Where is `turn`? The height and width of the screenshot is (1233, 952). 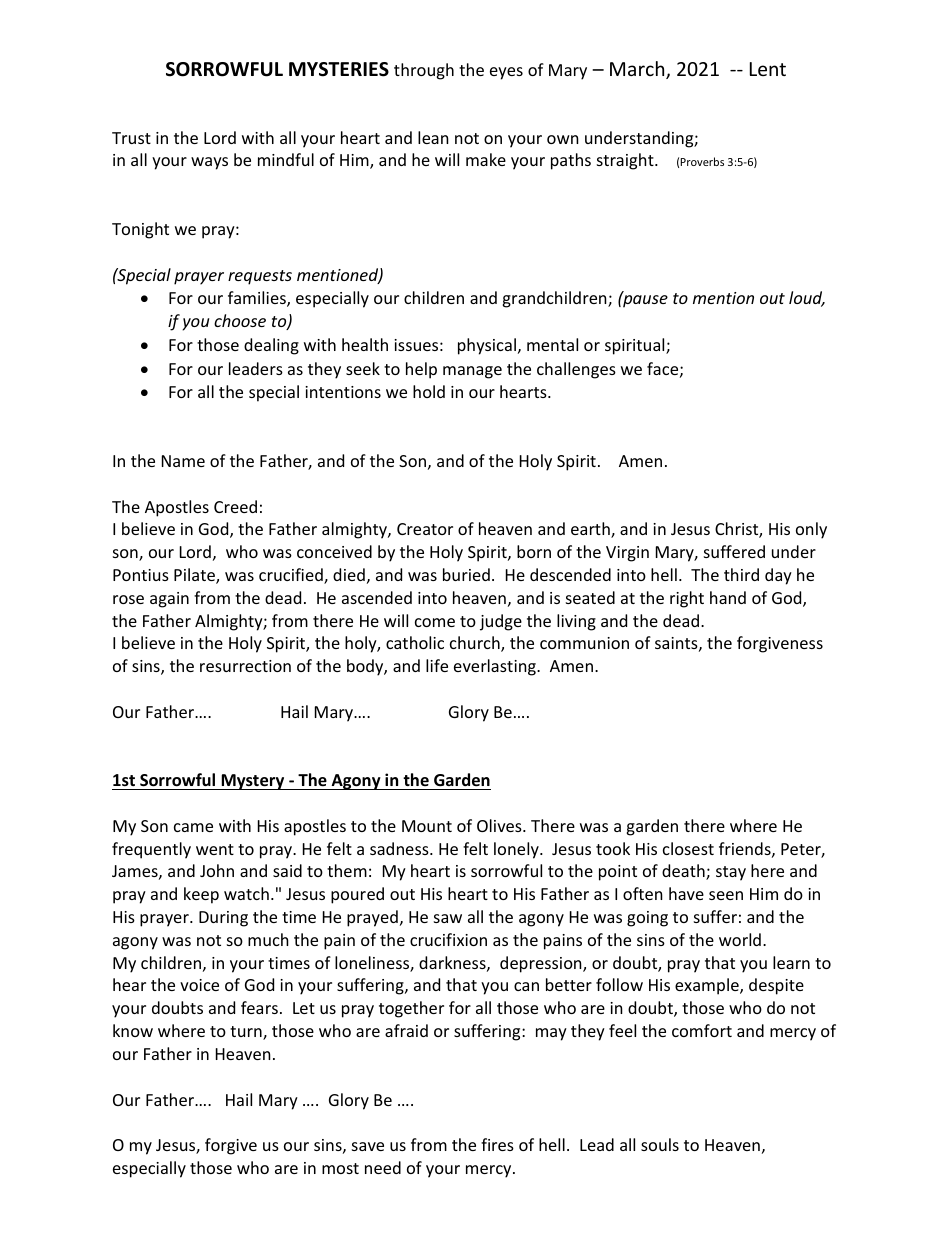 turn is located at coordinates (247, 1033).
